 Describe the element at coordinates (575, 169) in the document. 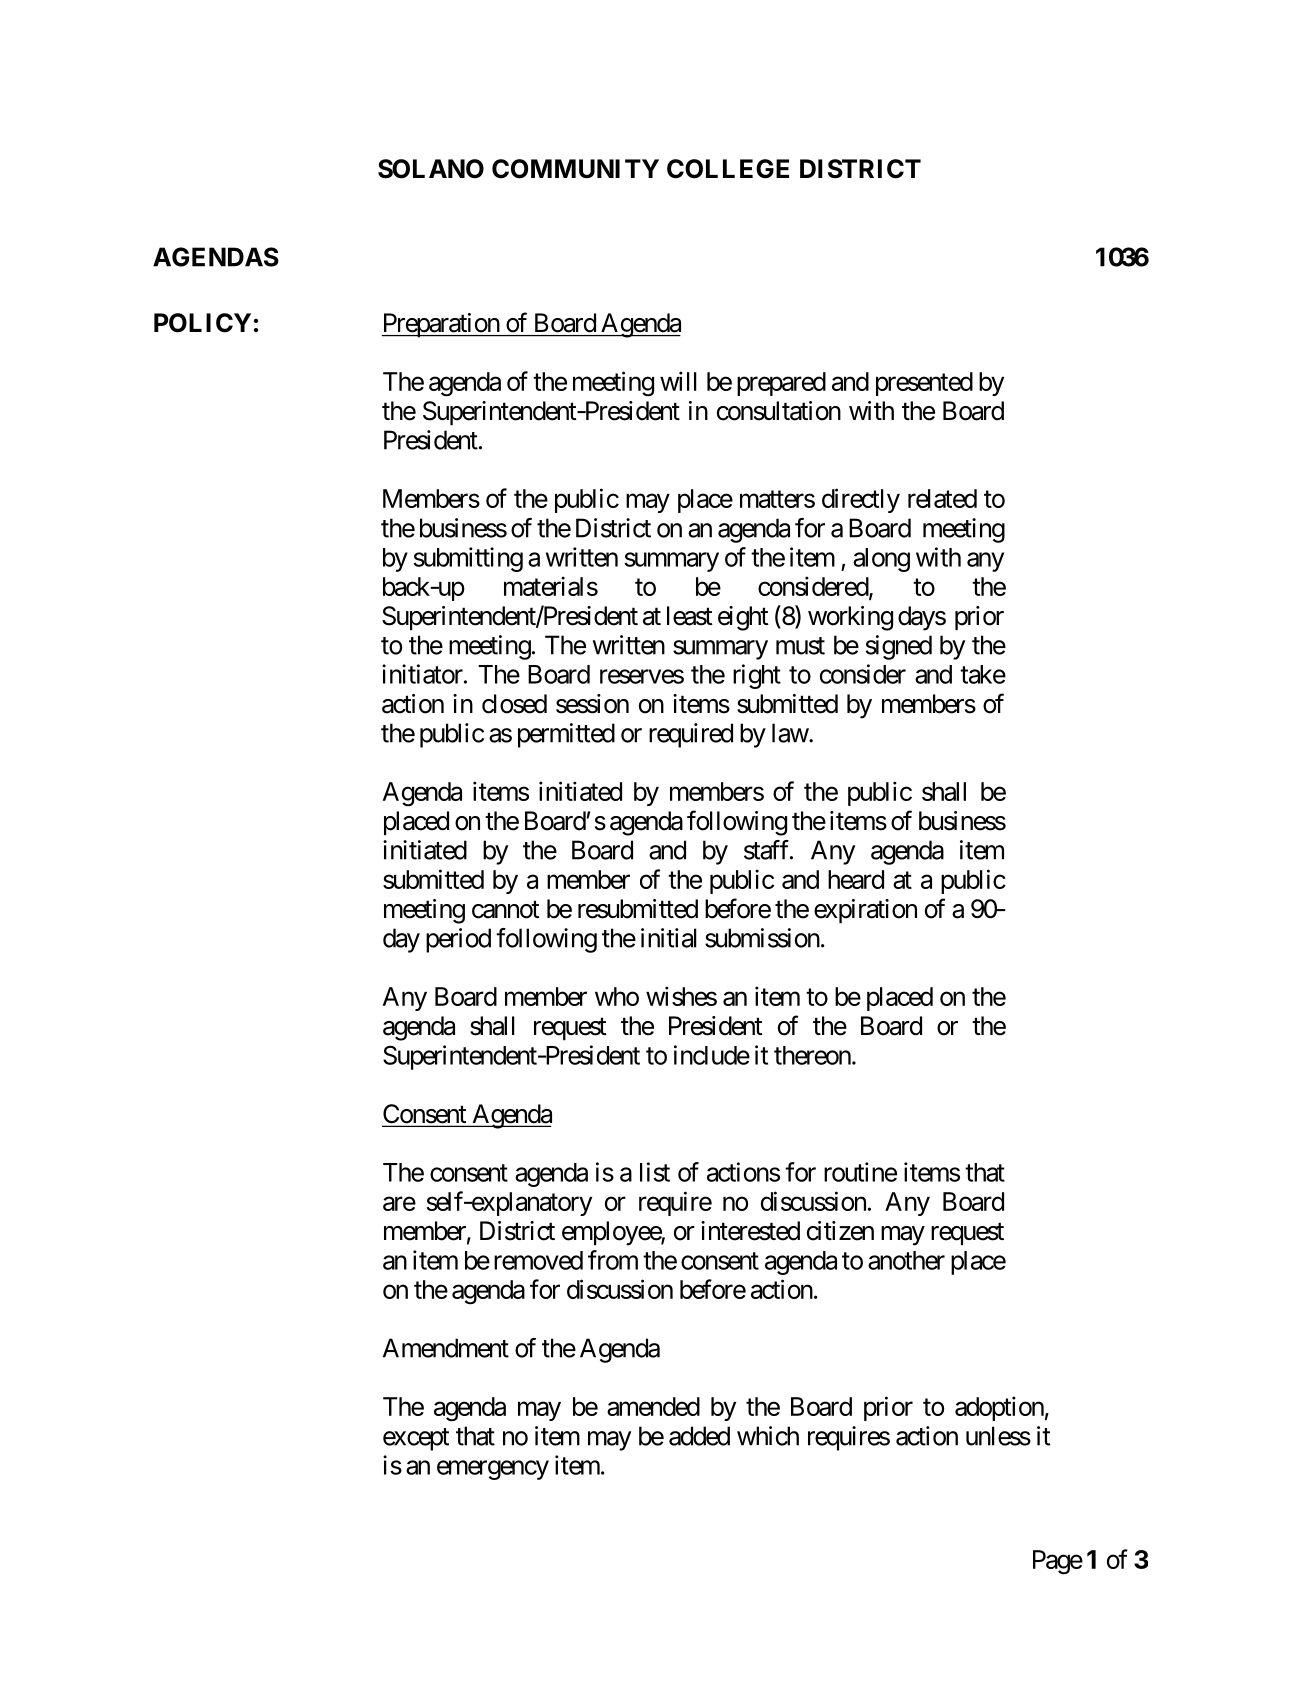

I see `COMMUNITY` at that location.
